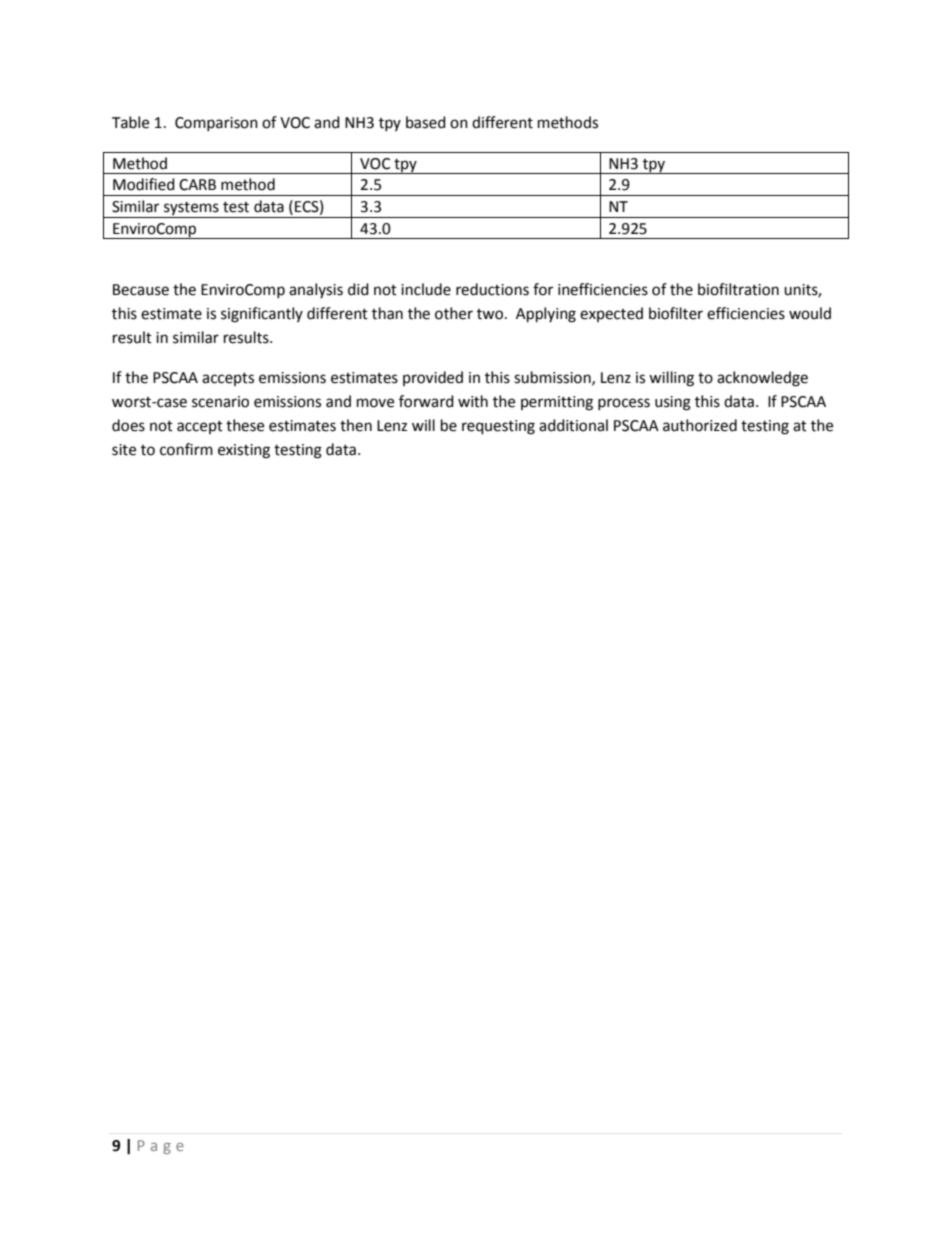 The height and width of the document is (1233, 952). I want to click on biofiltration, so click(738, 289).
